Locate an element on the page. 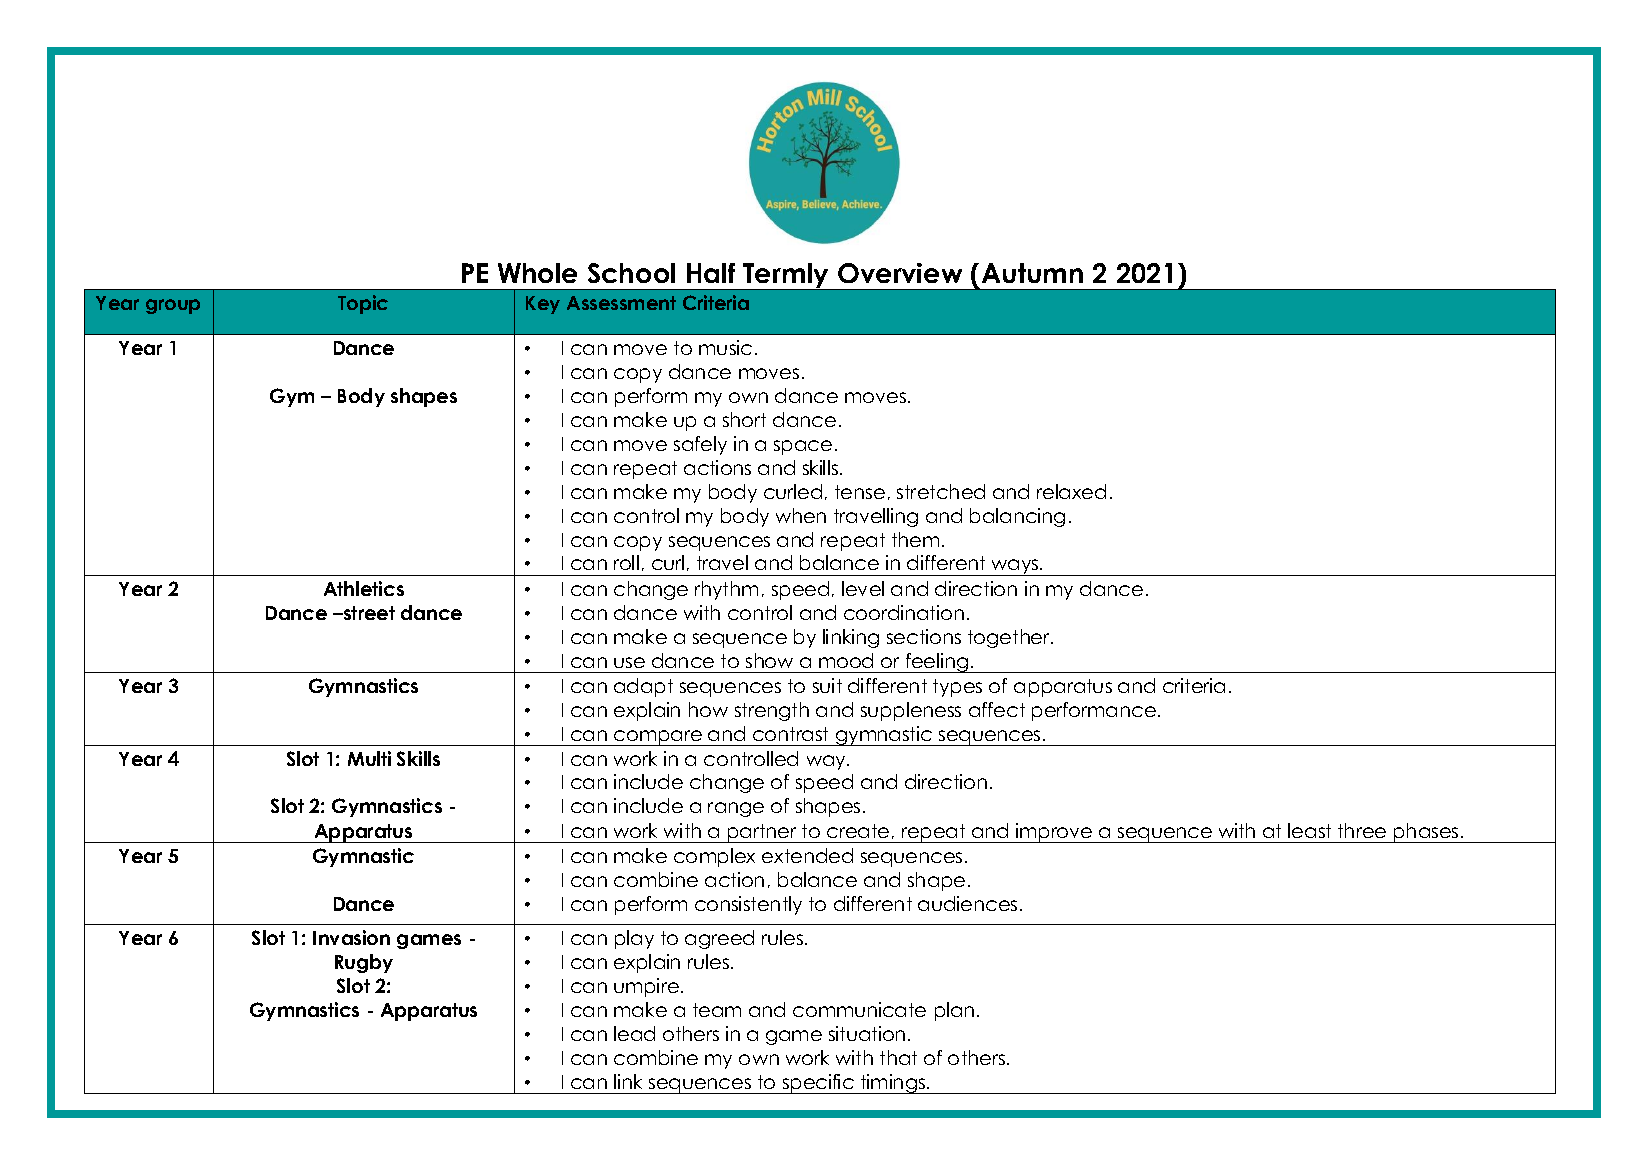  Invasion is located at coordinates (351, 937).
